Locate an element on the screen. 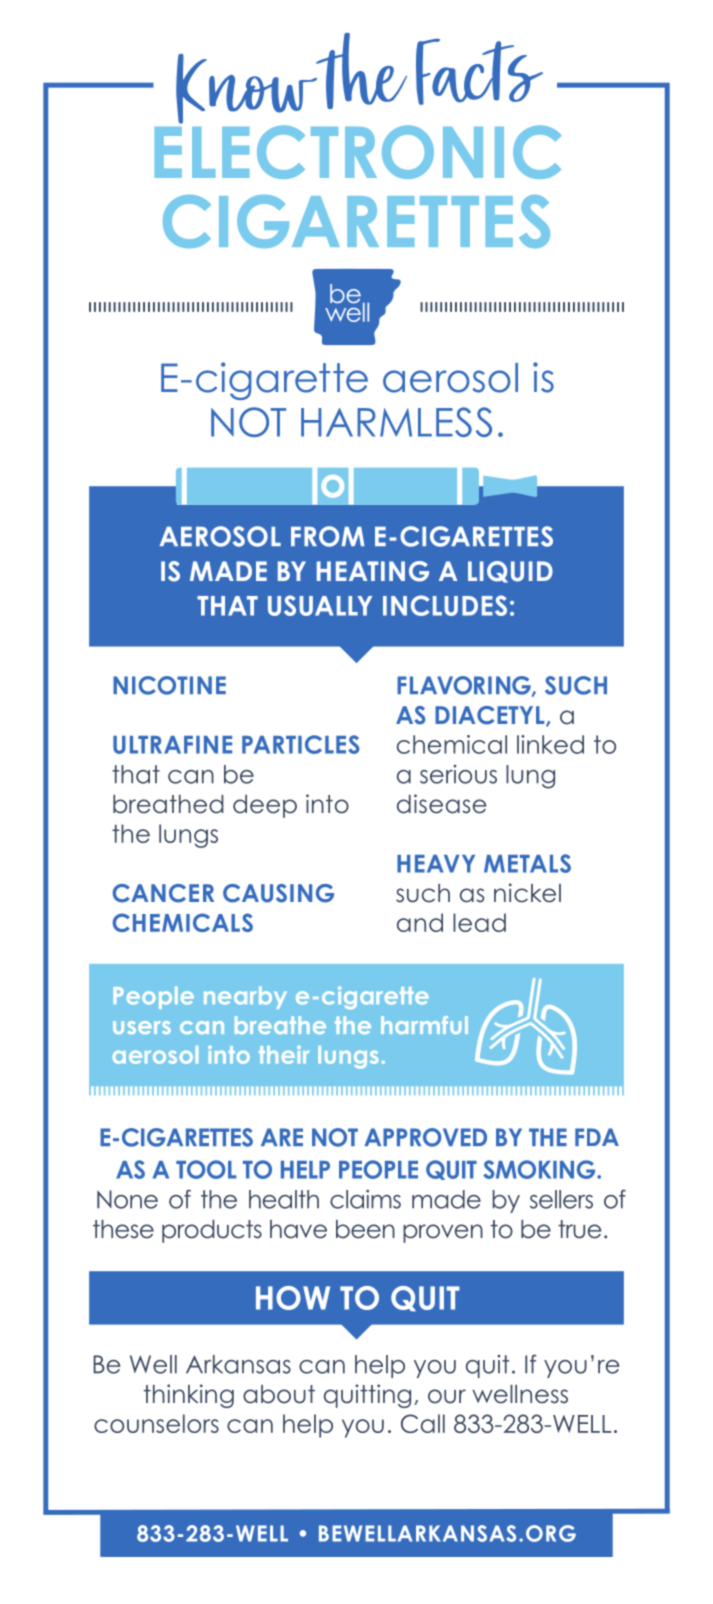 This screenshot has width=713, height=1604. Call is located at coordinates (423, 1423).
